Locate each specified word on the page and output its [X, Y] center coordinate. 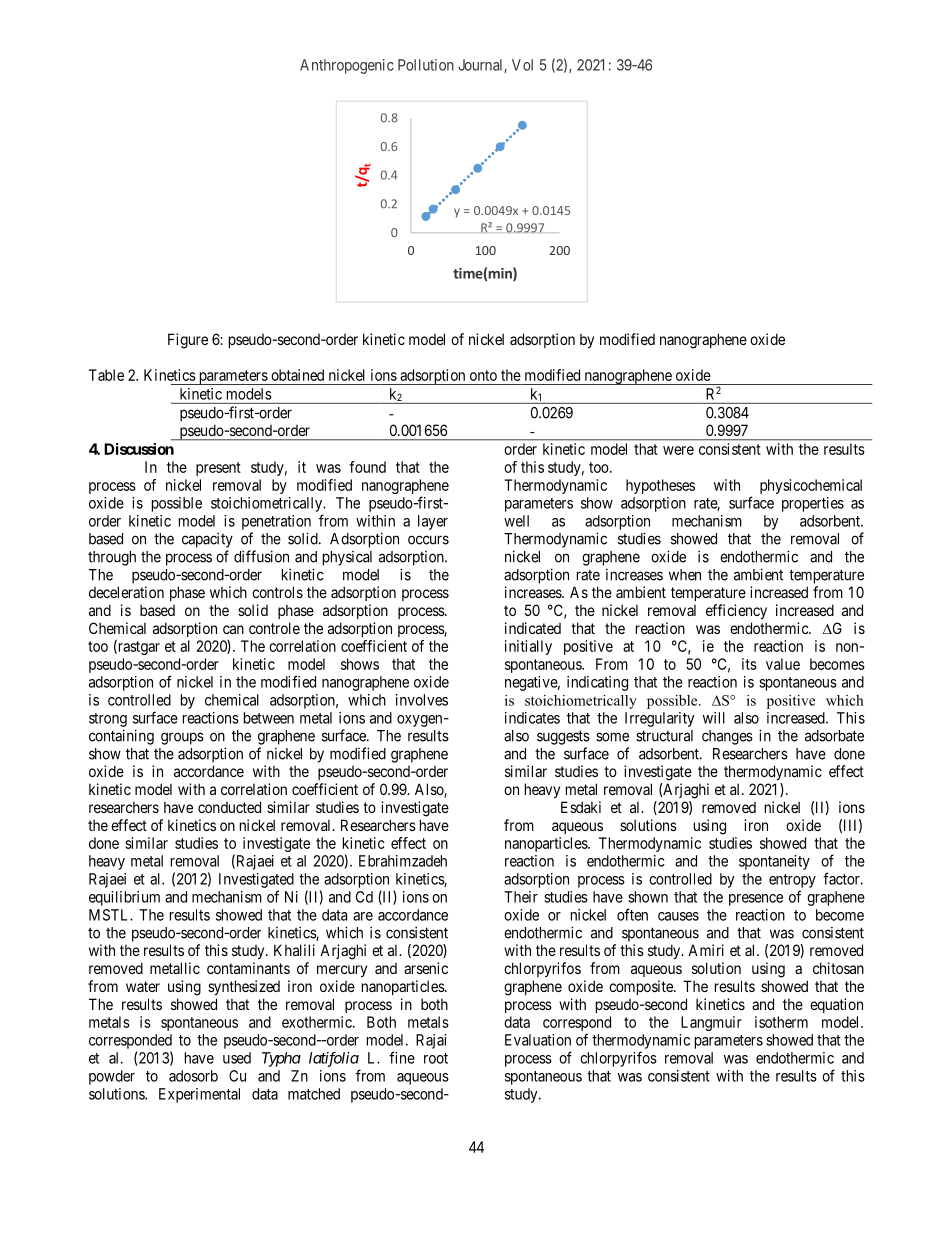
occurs [428, 540]
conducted [229, 807]
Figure [188, 341]
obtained [297, 375]
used [237, 1058]
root [436, 1058]
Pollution [426, 65]
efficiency [736, 611]
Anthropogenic [347, 66]
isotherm [781, 1022]
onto [483, 375]
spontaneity [774, 862]
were [678, 450]
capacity [207, 540]
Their [521, 897]
